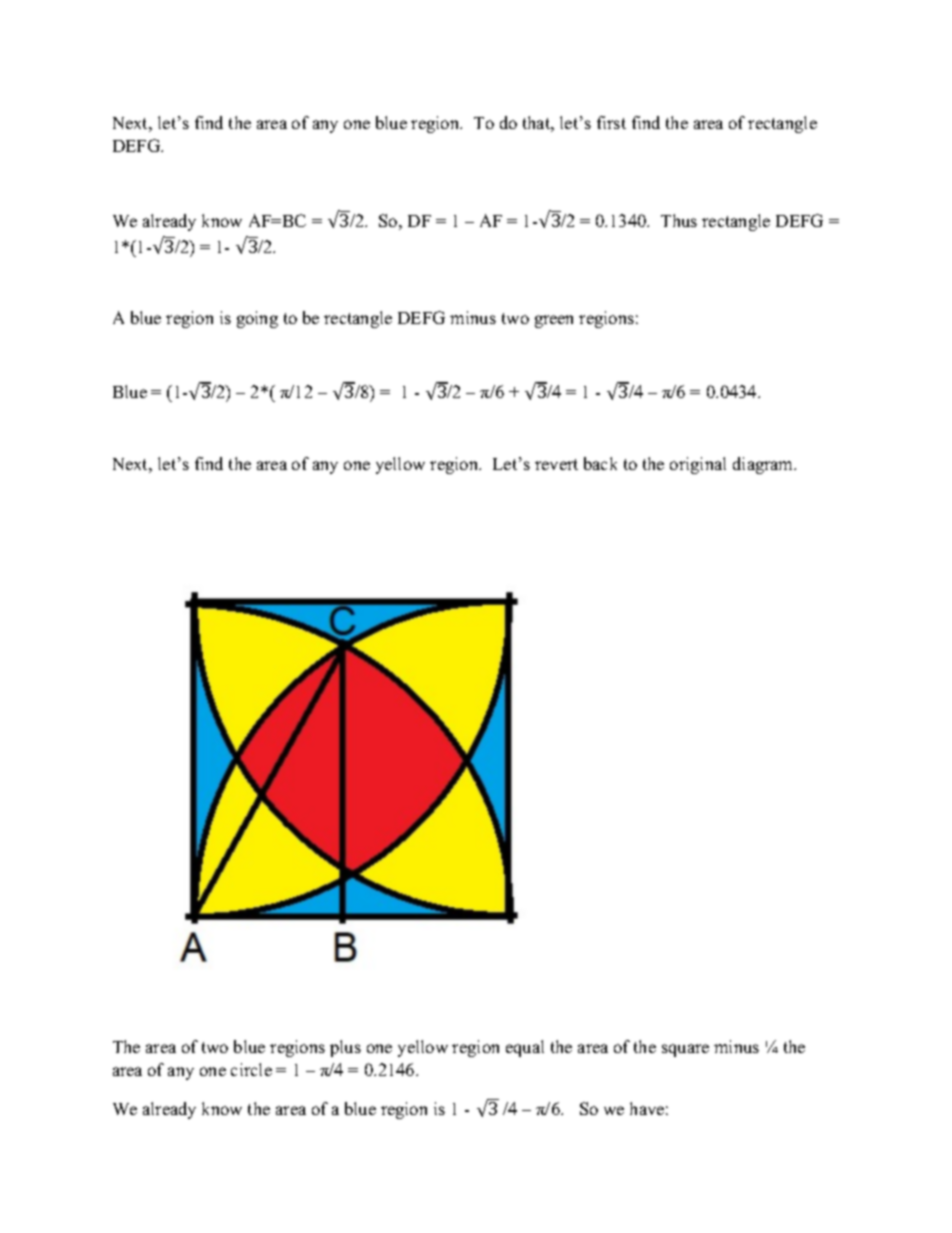 Image resolution: width=952 pixels, height=1233 pixels. What do you see at coordinates (600, 463) in the document?
I see `back` at bounding box center [600, 463].
